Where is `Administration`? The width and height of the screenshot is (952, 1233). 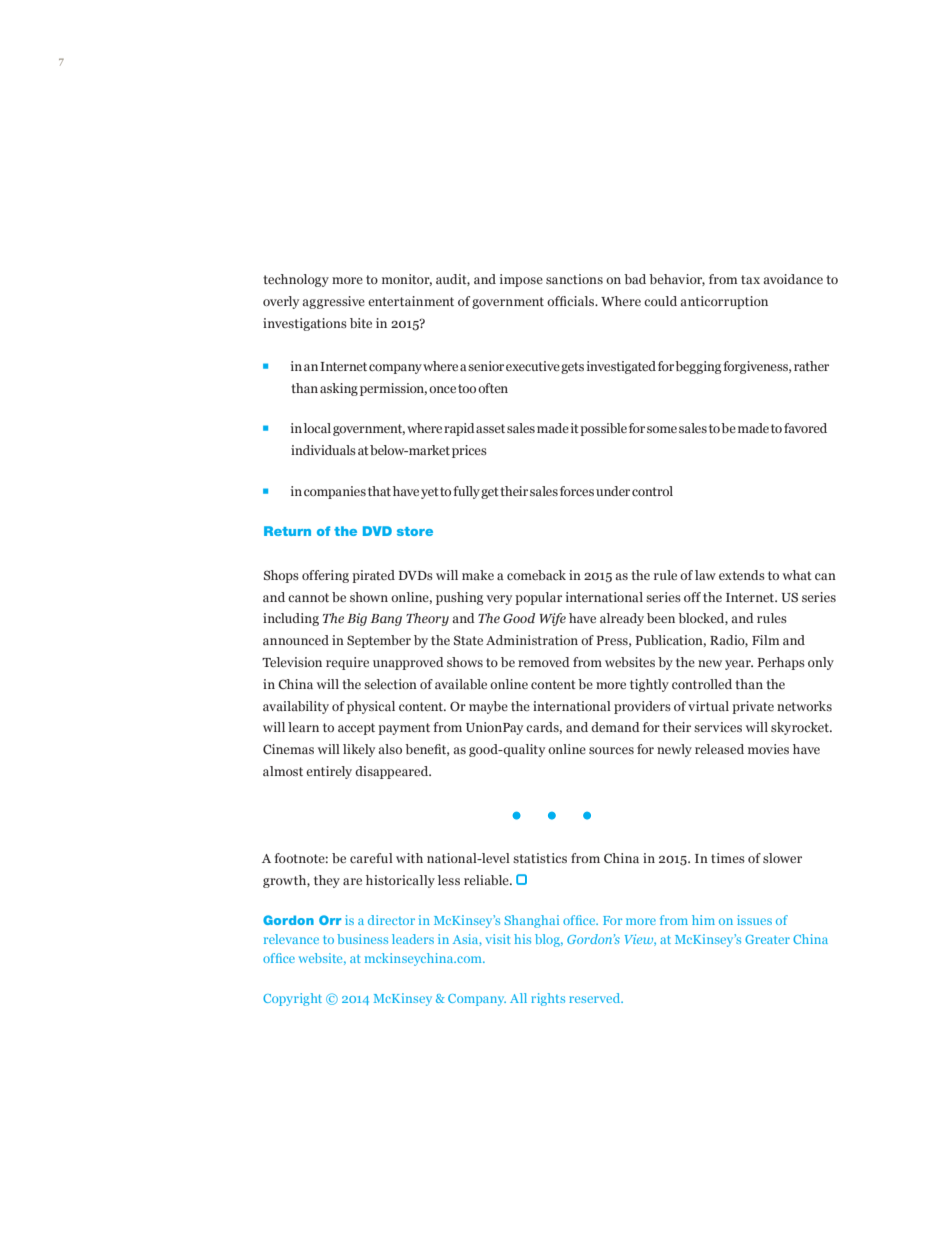
Administration is located at coordinates (532, 640).
